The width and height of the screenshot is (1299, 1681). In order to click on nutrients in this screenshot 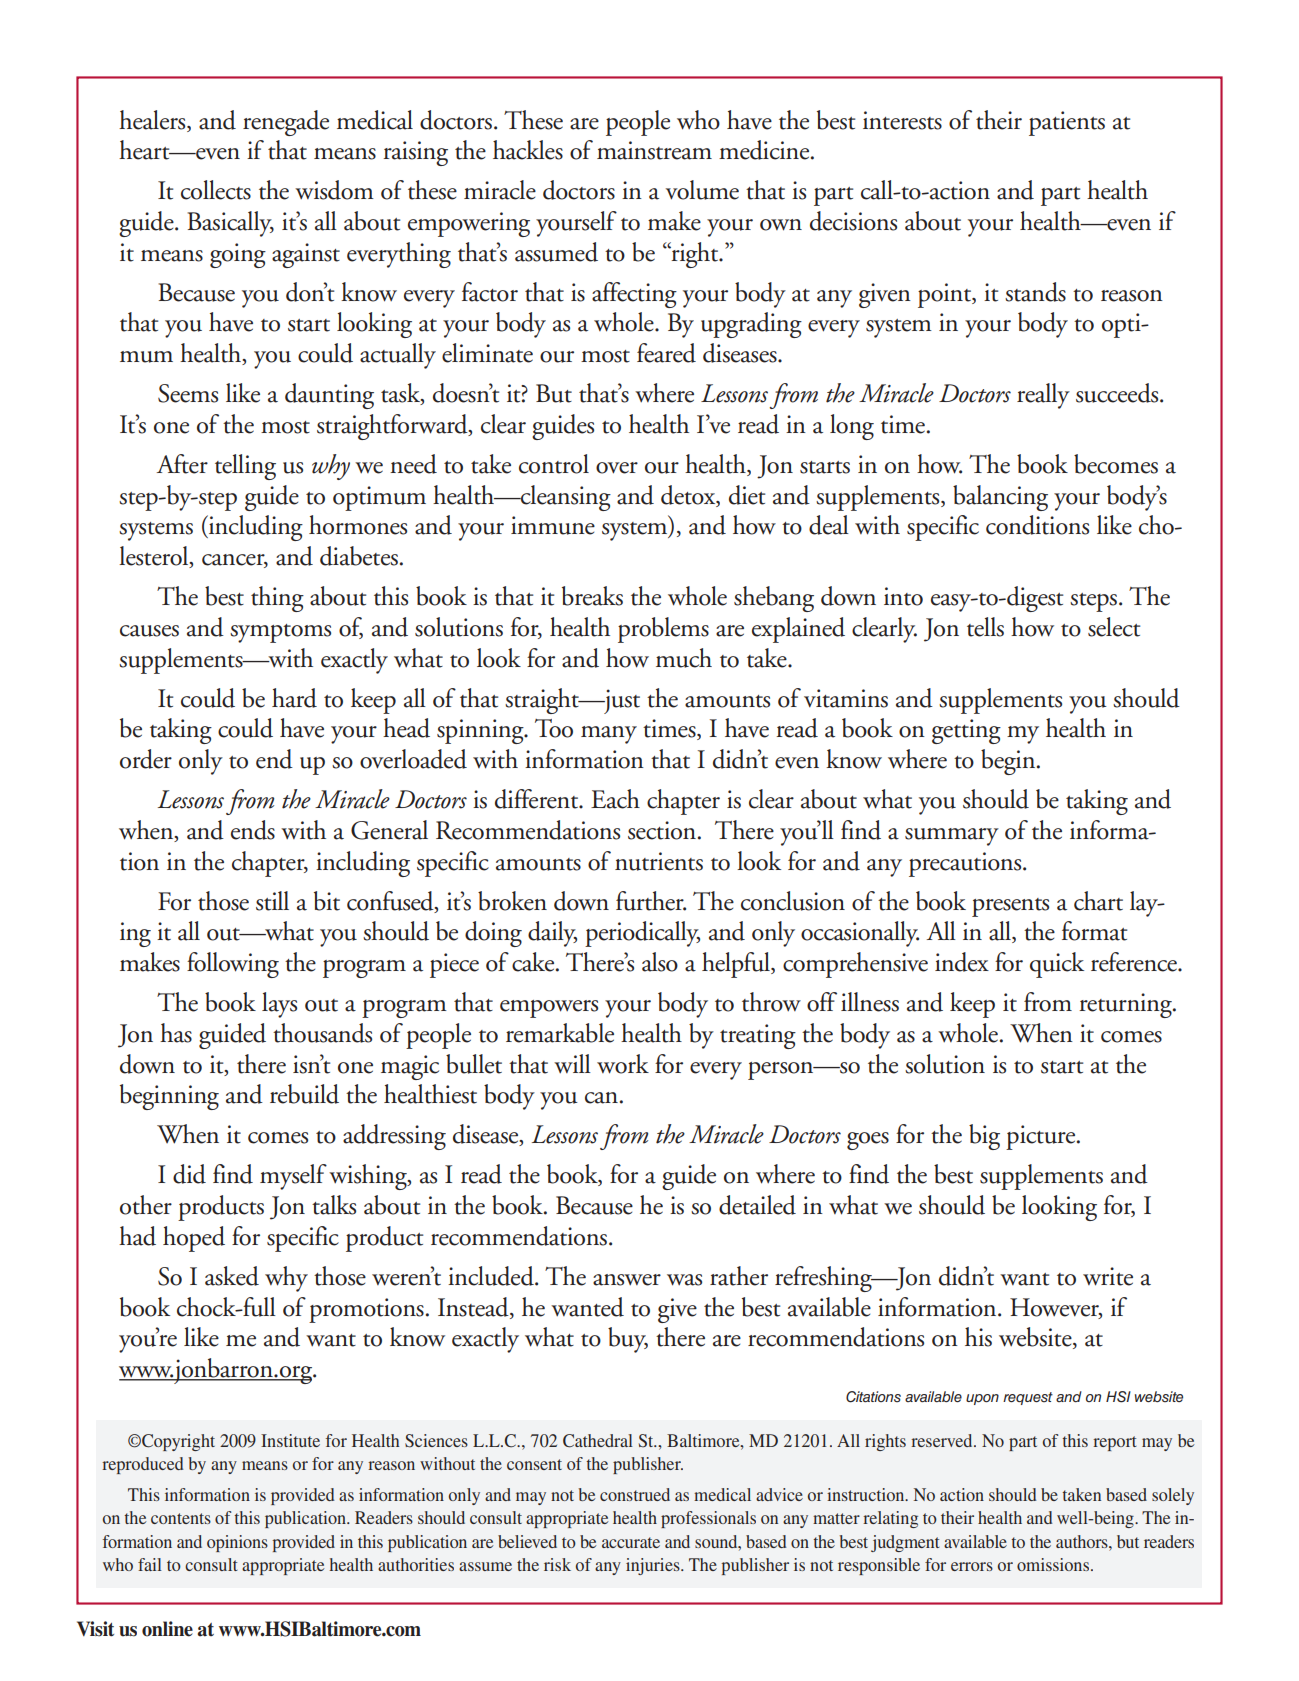, I will do `click(659, 861)`.
